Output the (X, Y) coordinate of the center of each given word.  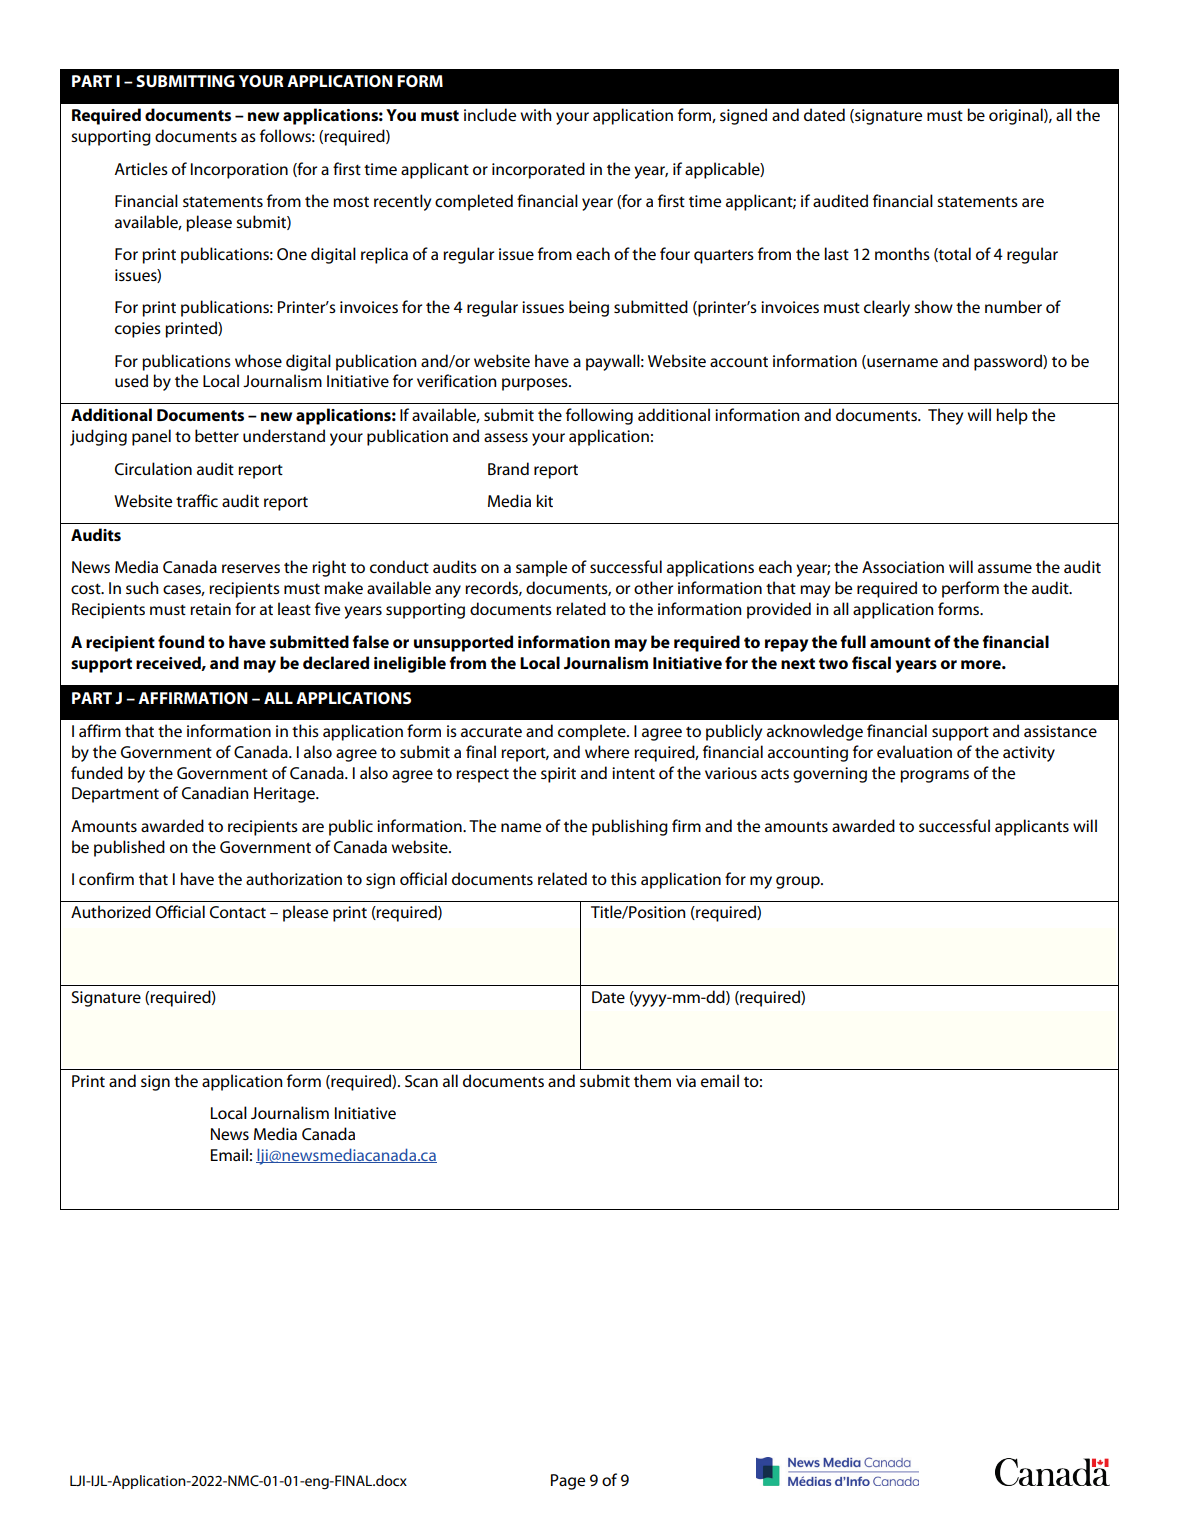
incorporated (538, 170)
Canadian (215, 792)
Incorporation (239, 171)
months (902, 253)
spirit (558, 775)
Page (568, 1482)
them (652, 1080)
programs (934, 776)
